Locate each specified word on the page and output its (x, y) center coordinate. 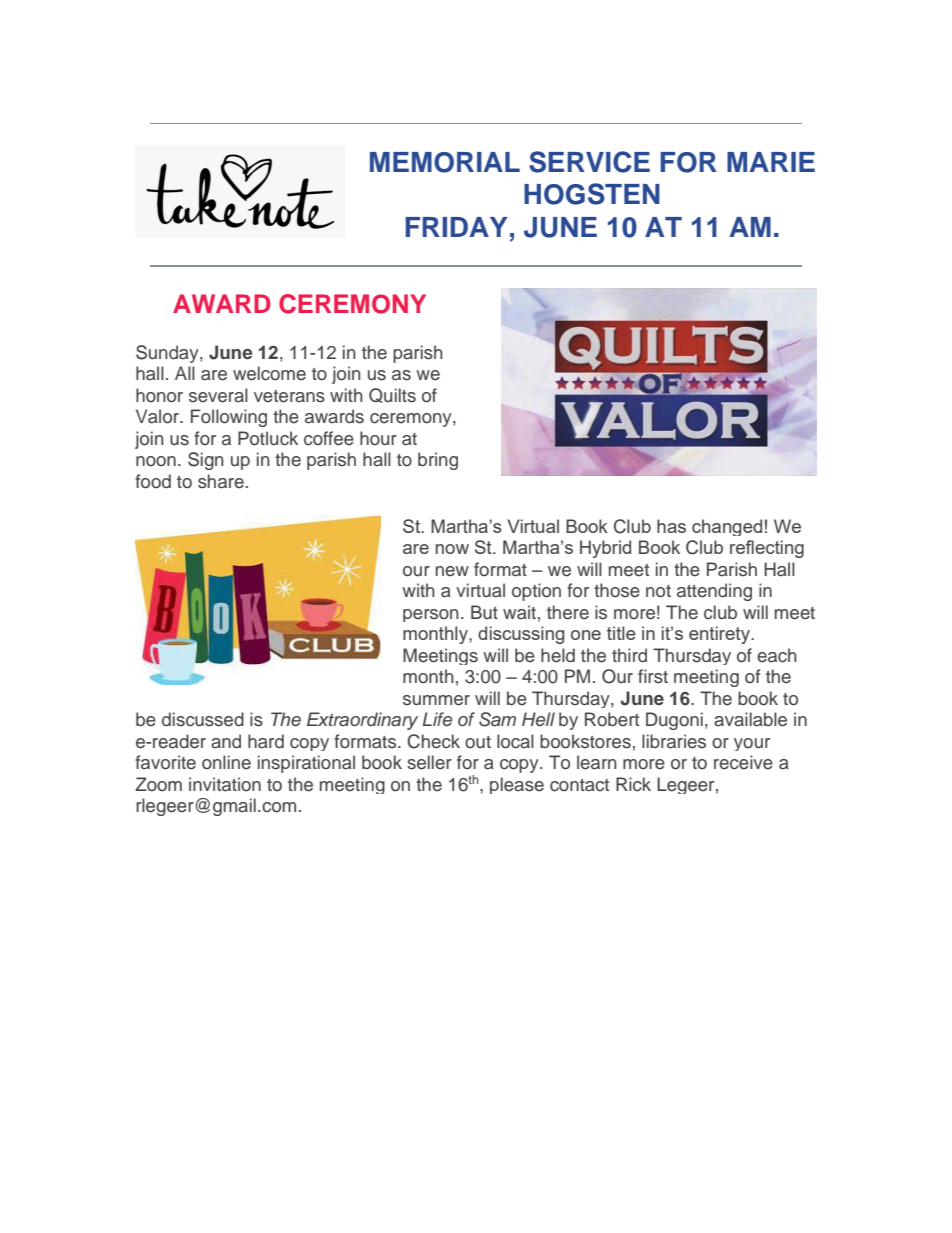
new (452, 571)
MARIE (771, 162)
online (226, 762)
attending (714, 592)
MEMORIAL (445, 162)
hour (378, 438)
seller (429, 762)
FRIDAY (456, 227)
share (221, 481)
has (671, 526)
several (218, 395)
